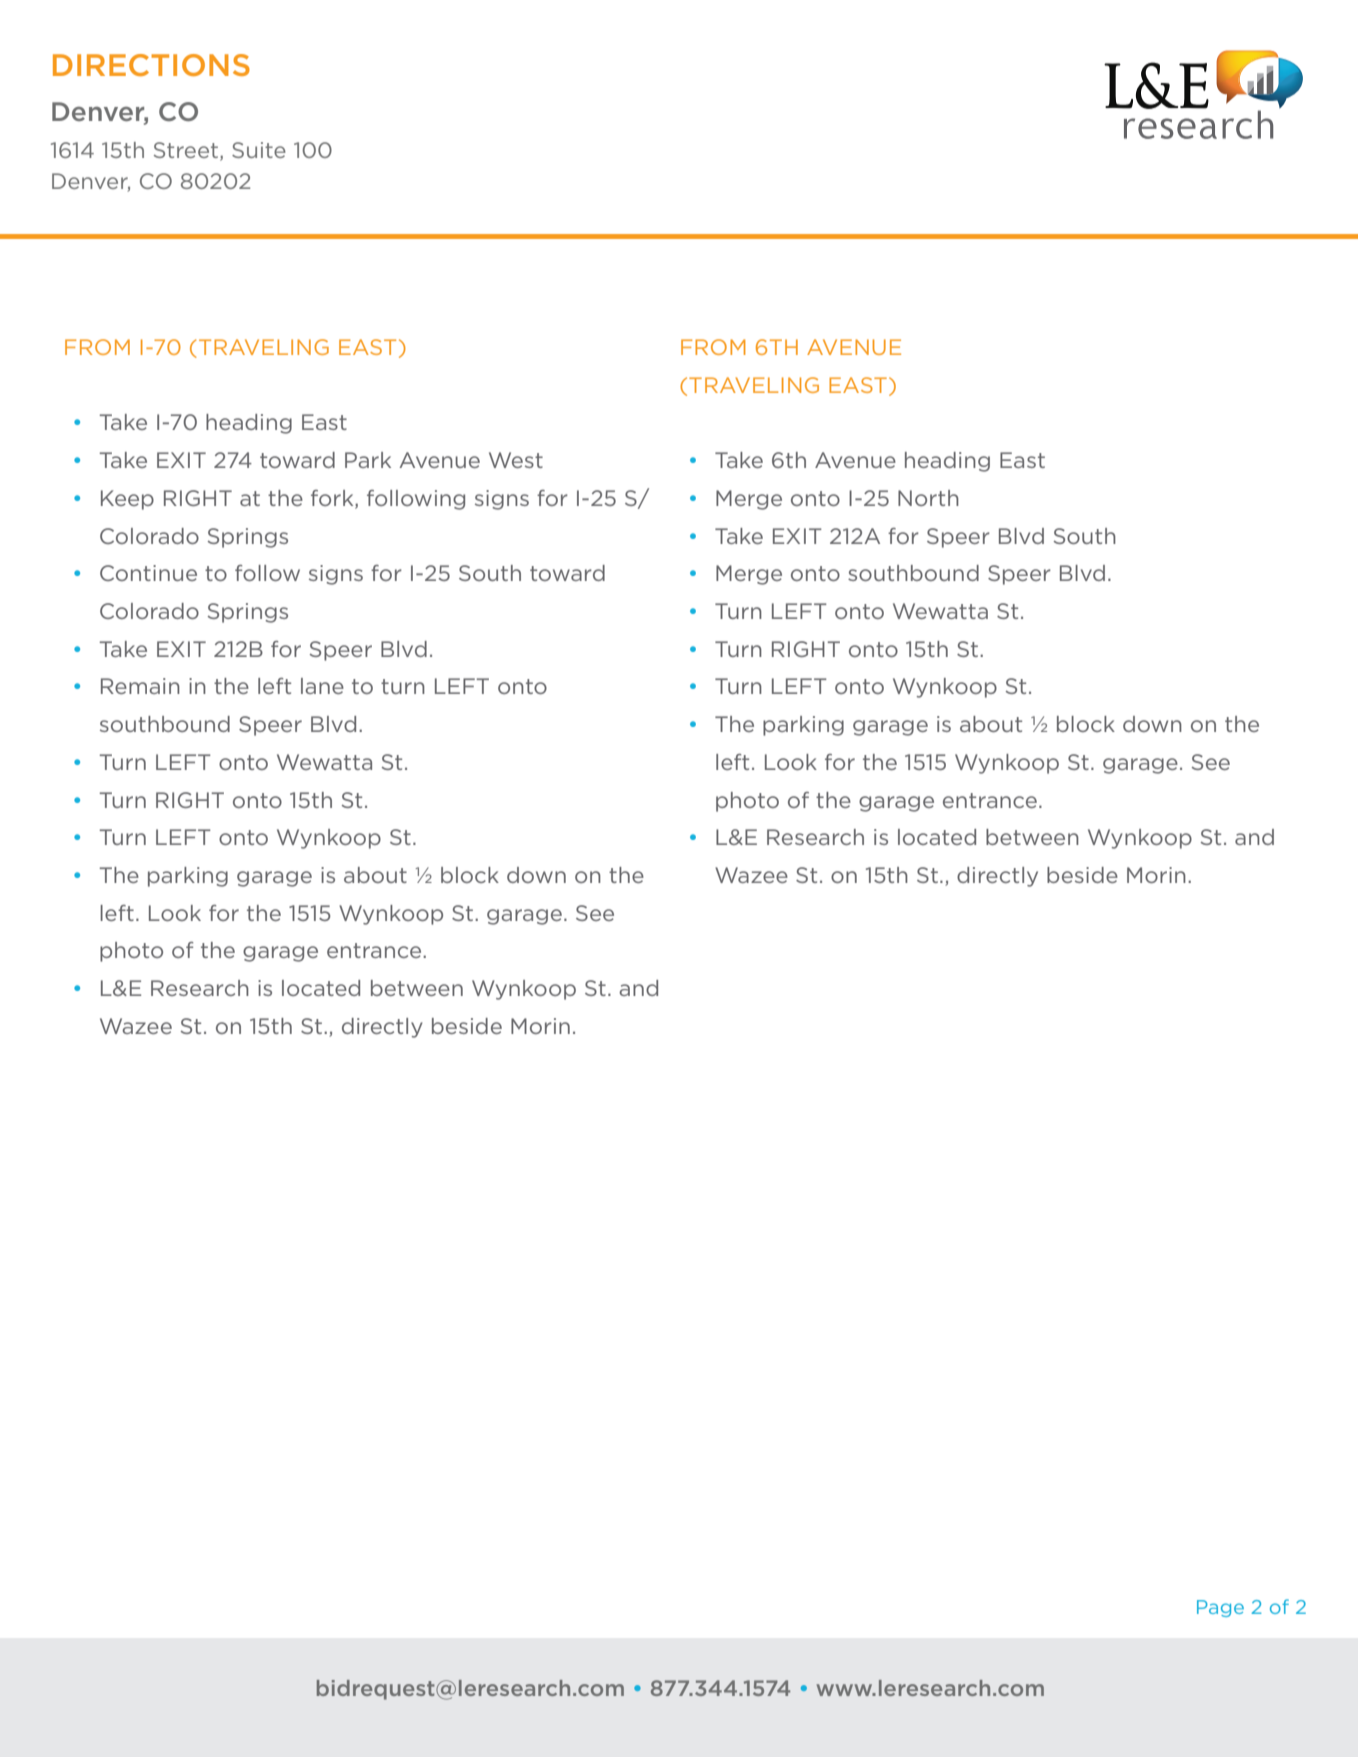  What do you see at coordinates (140, 686) in the image?
I see `Remain` at bounding box center [140, 686].
